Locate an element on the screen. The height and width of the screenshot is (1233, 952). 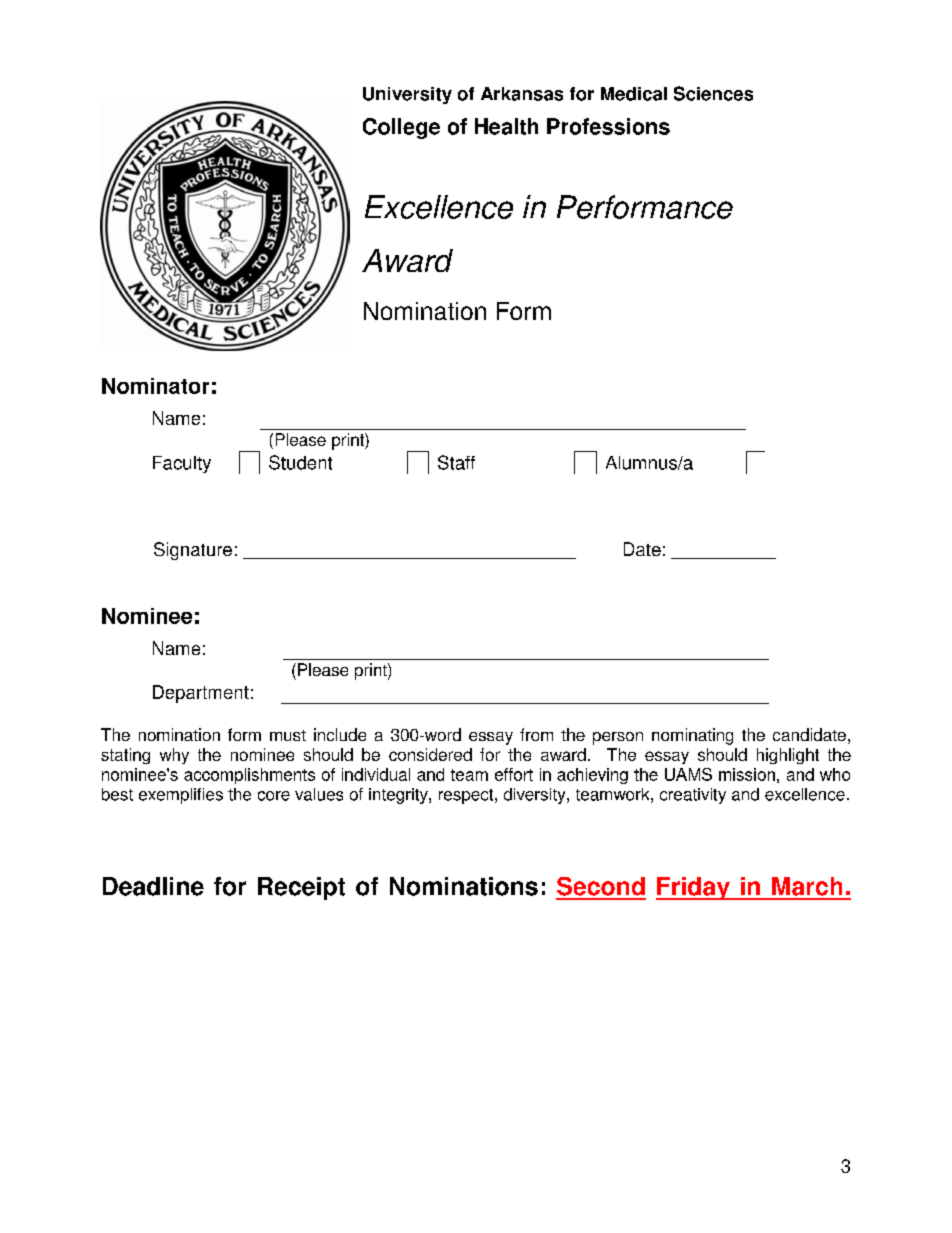
Deadline is located at coordinates (153, 886).
